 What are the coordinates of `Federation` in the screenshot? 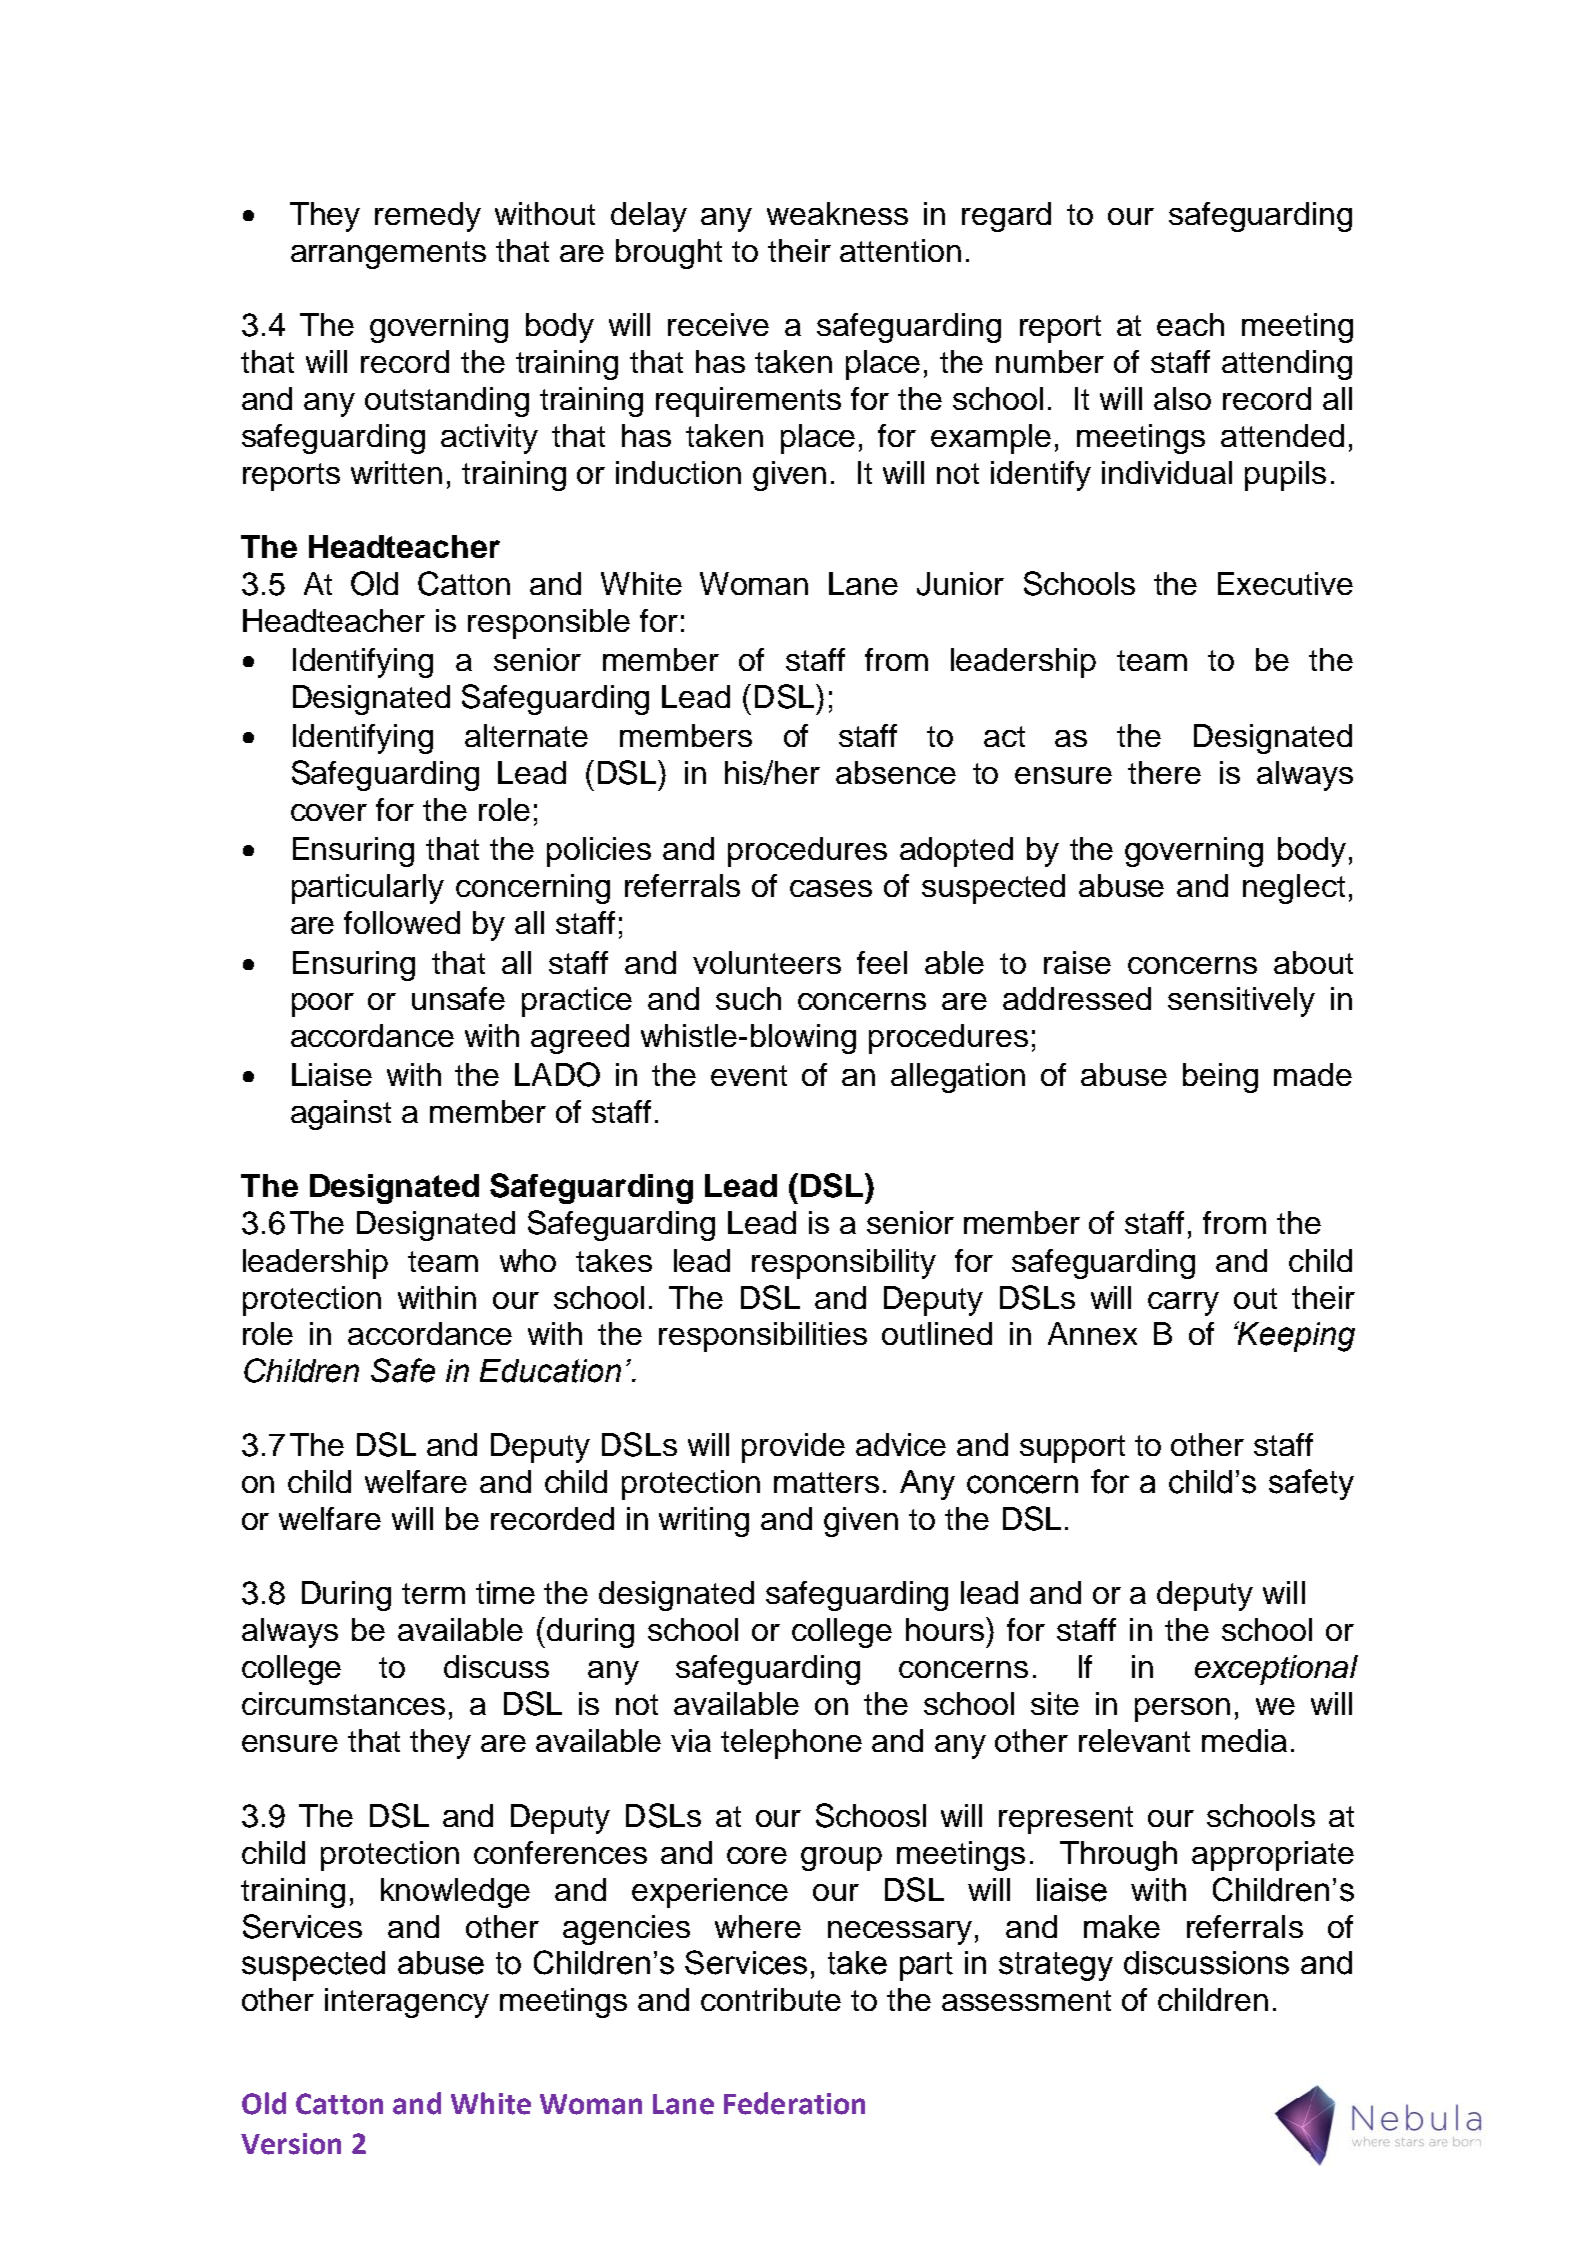 It's located at (794, 2103).
